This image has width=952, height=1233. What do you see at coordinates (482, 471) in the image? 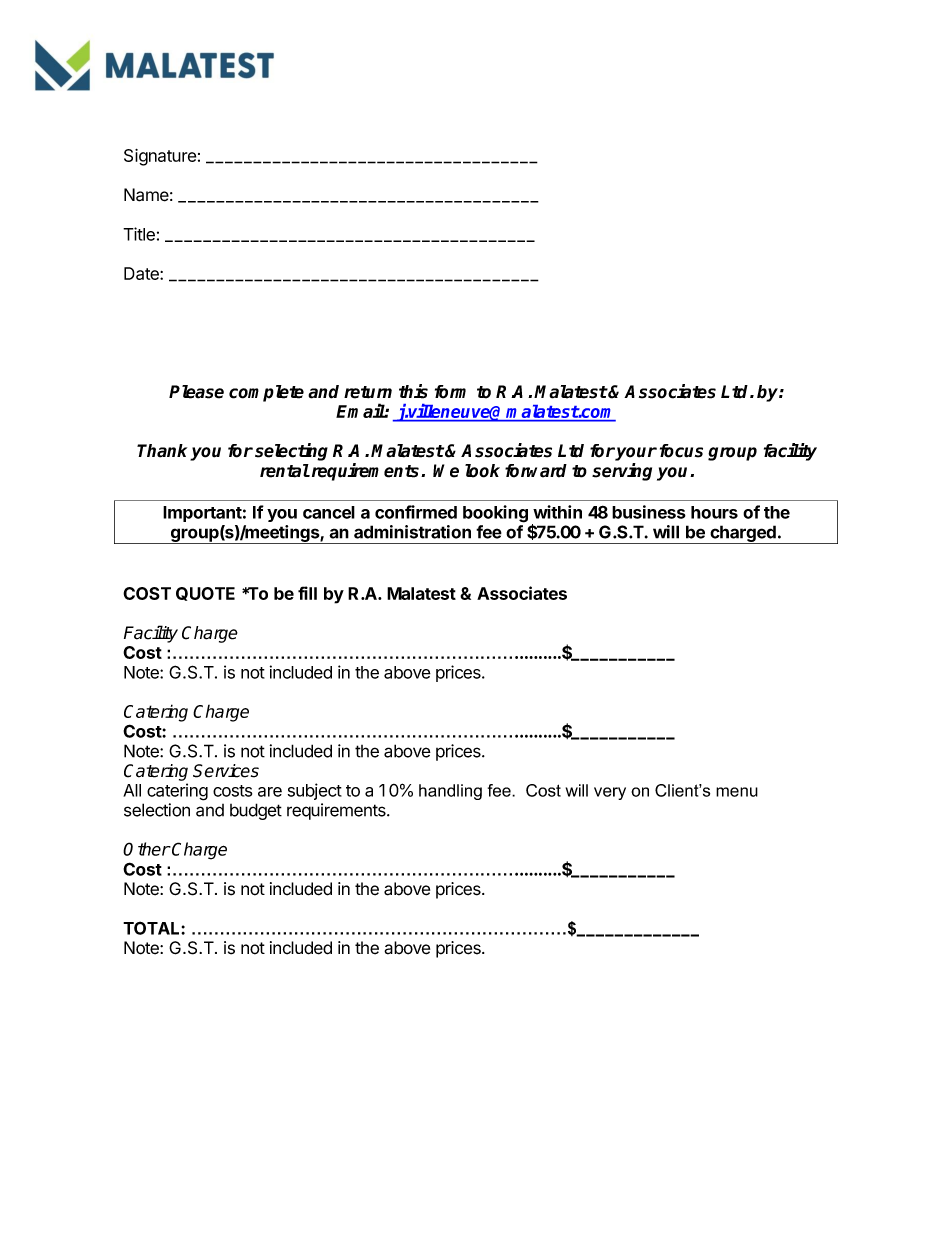
I see `look` at bounding box center [482, 471].
